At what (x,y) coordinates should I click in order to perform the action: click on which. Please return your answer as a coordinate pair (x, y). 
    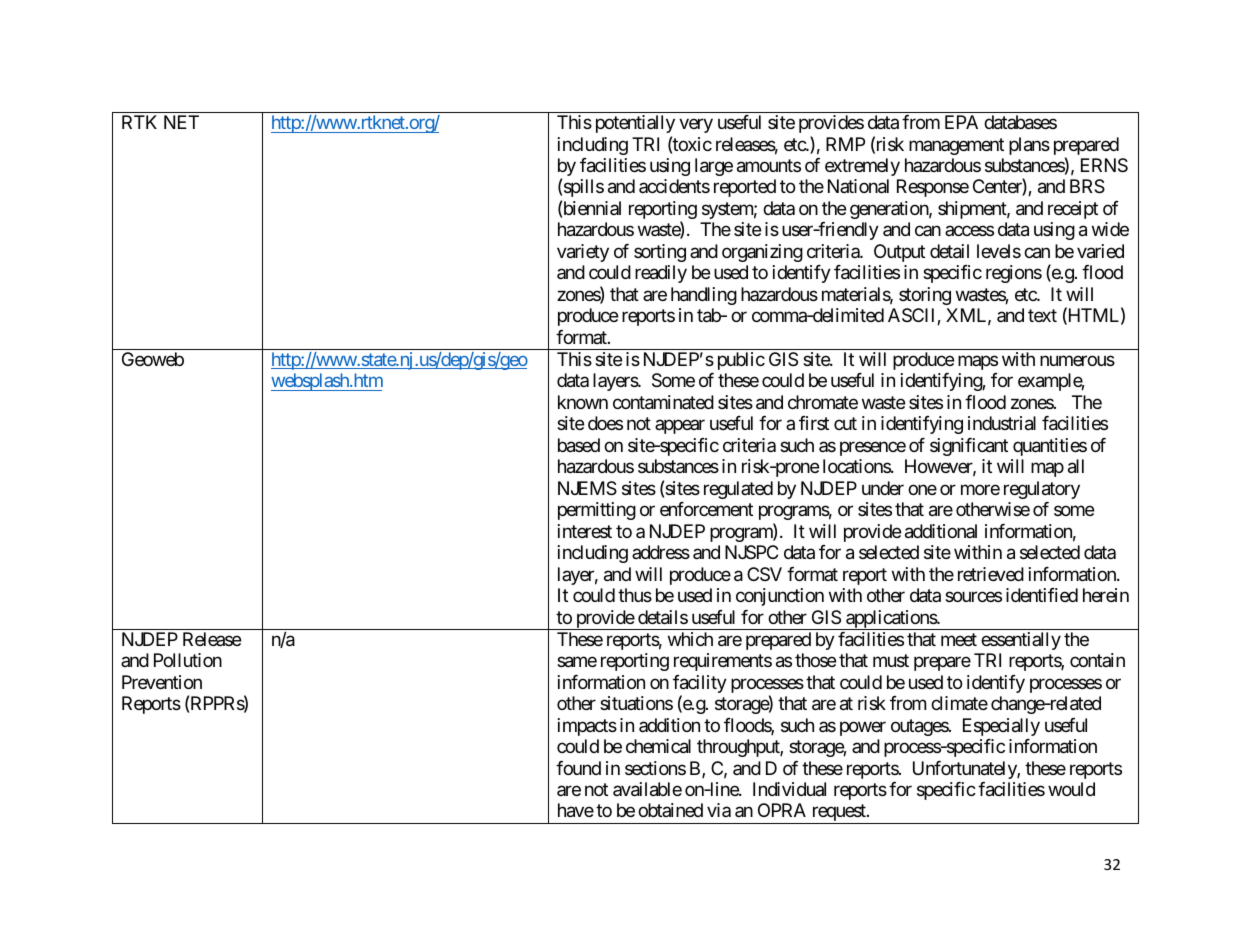
    Looking at the image, I should click on (690, 639).
